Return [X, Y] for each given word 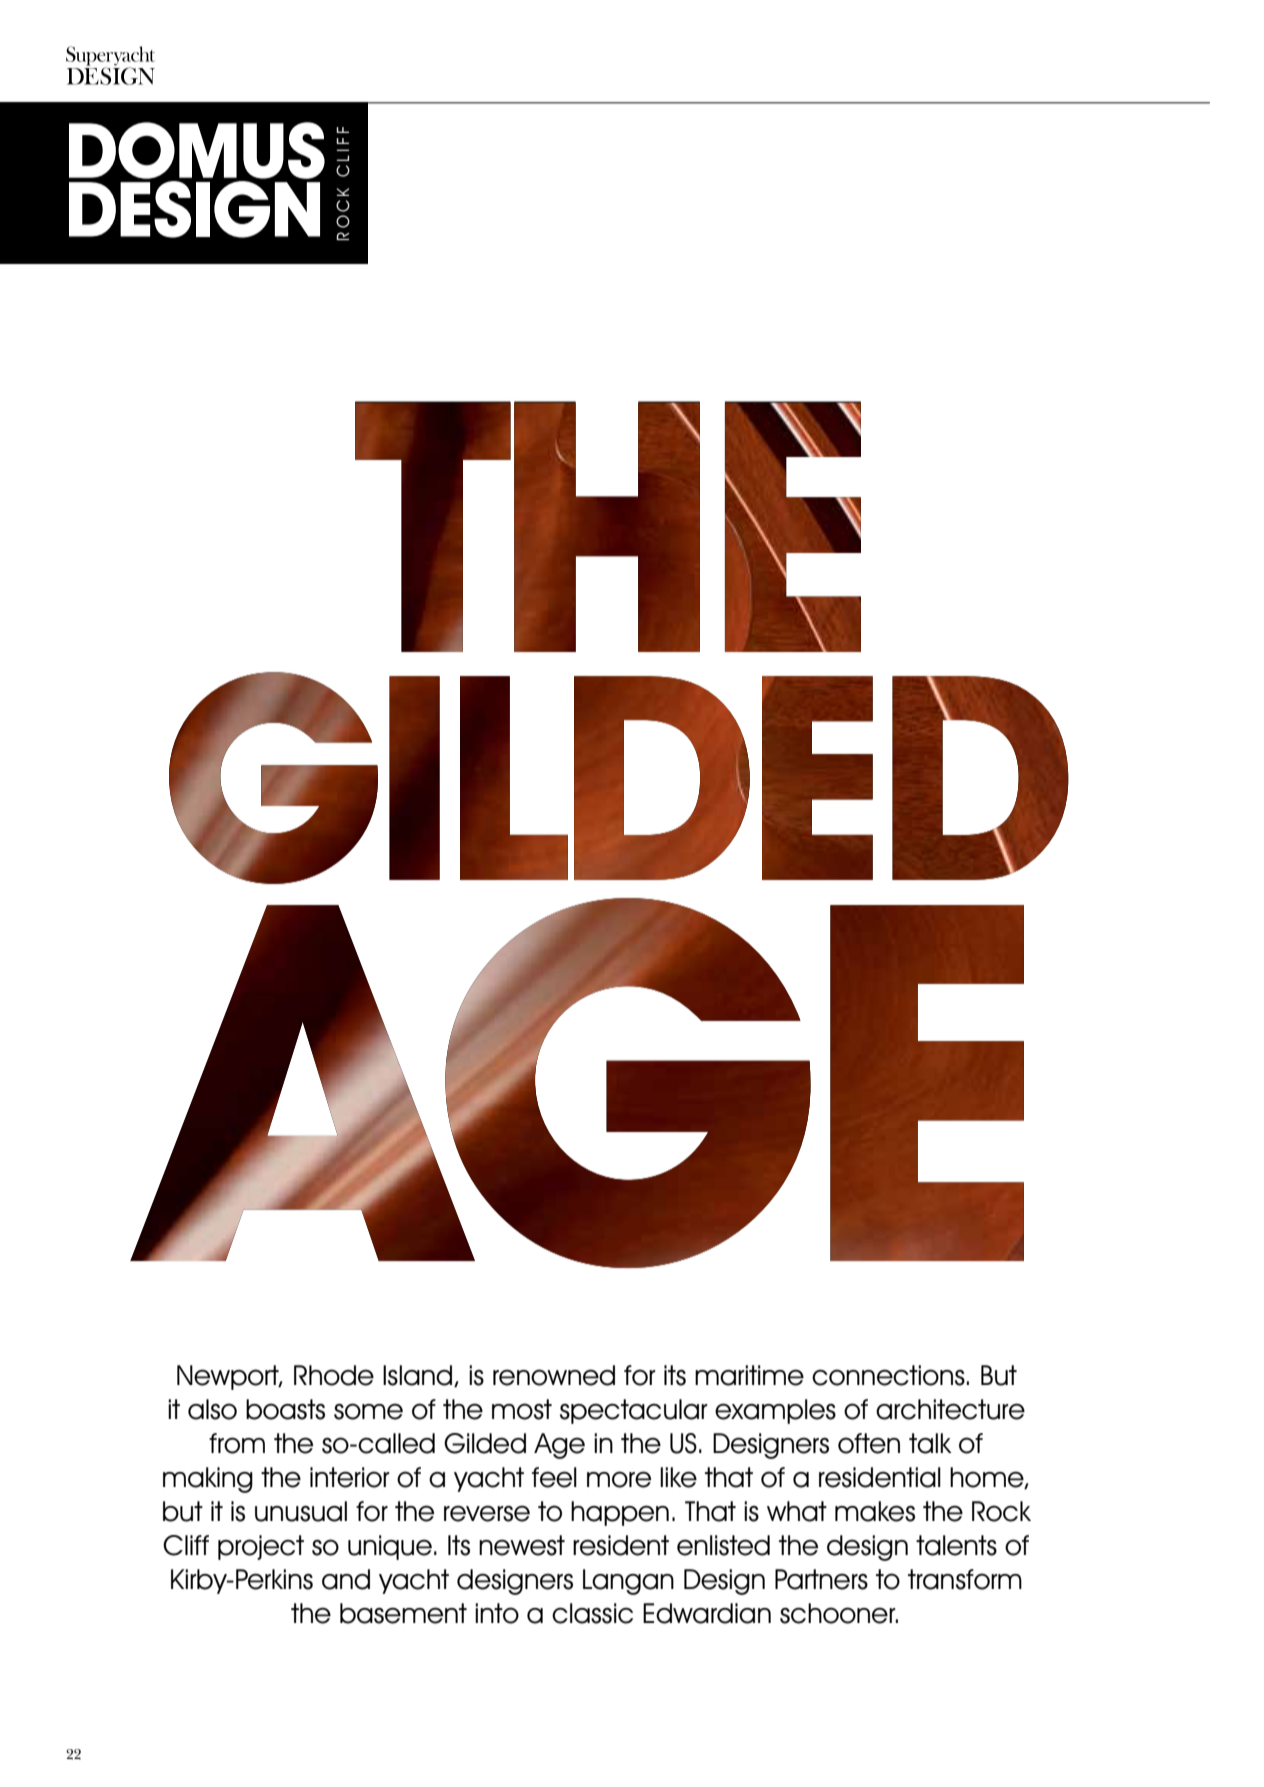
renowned [554, 1375]
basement [403, 1613]
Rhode [334, 1375]
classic [592, 1613]
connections [889, 1375]
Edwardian [707, 1613]
